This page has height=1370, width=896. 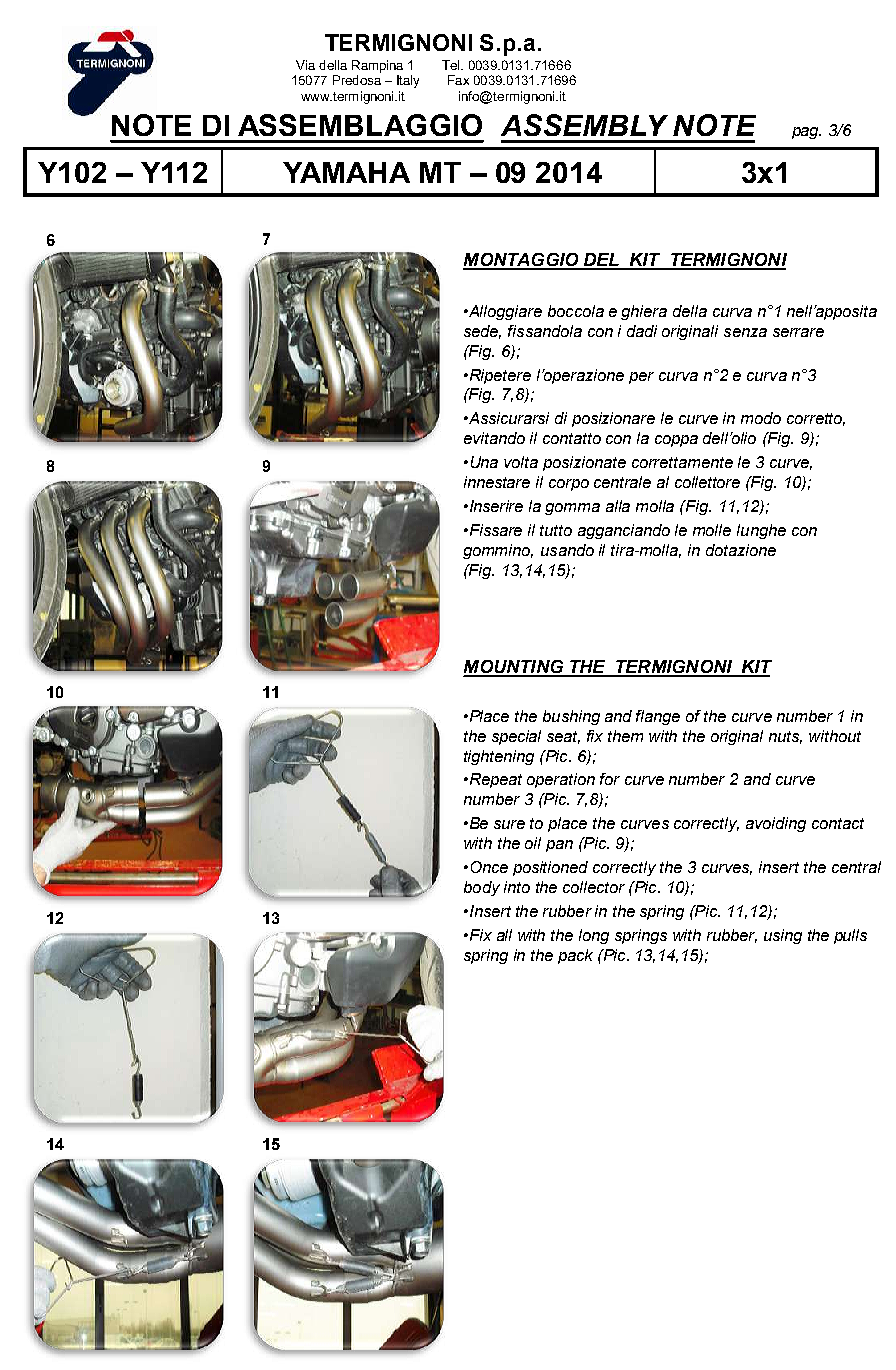 I want to click on molle, so click(x=712, y=530).
